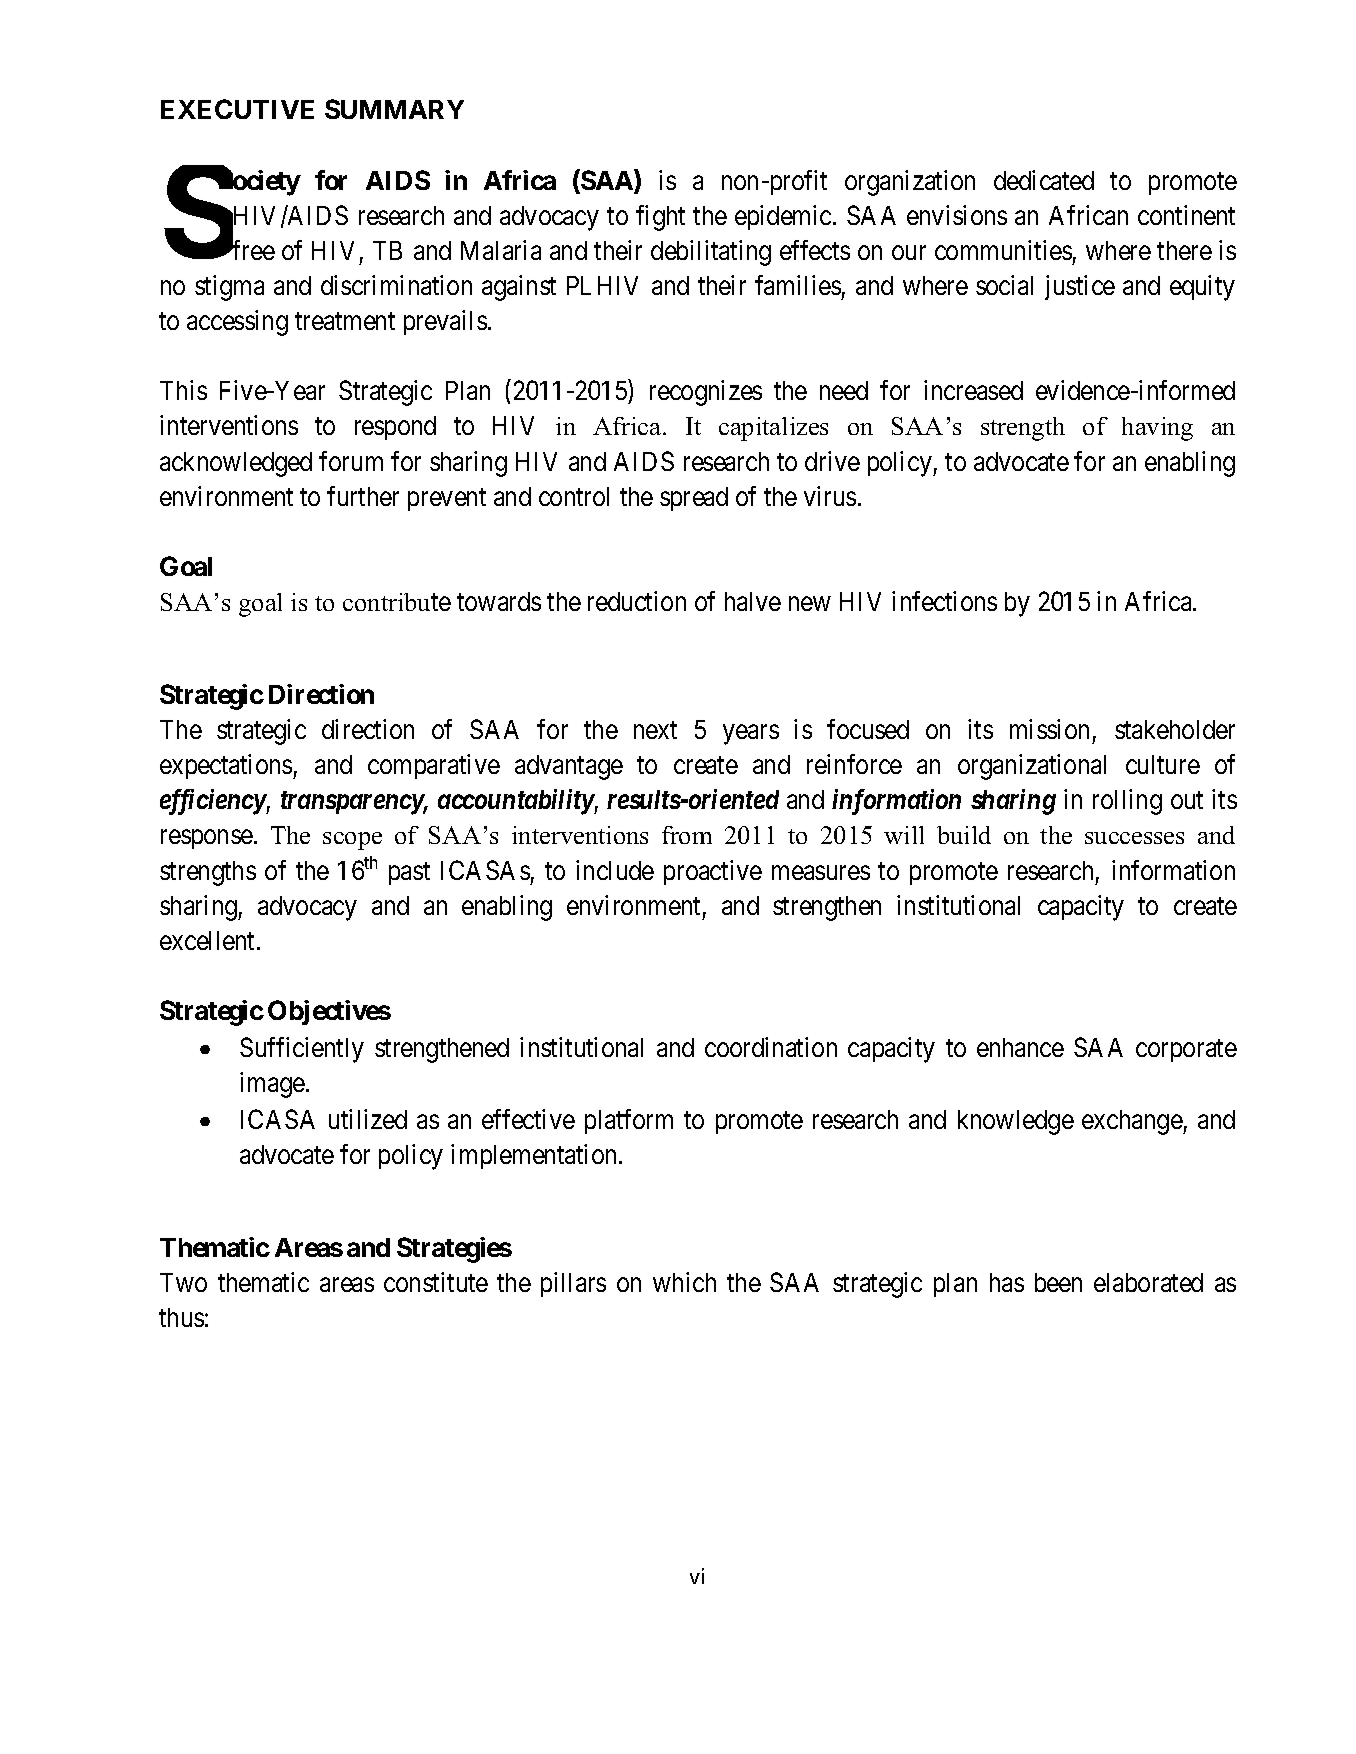 This document has height=1754, width=1356. I want to click on EXECUTIVE, so click(237, 109).
